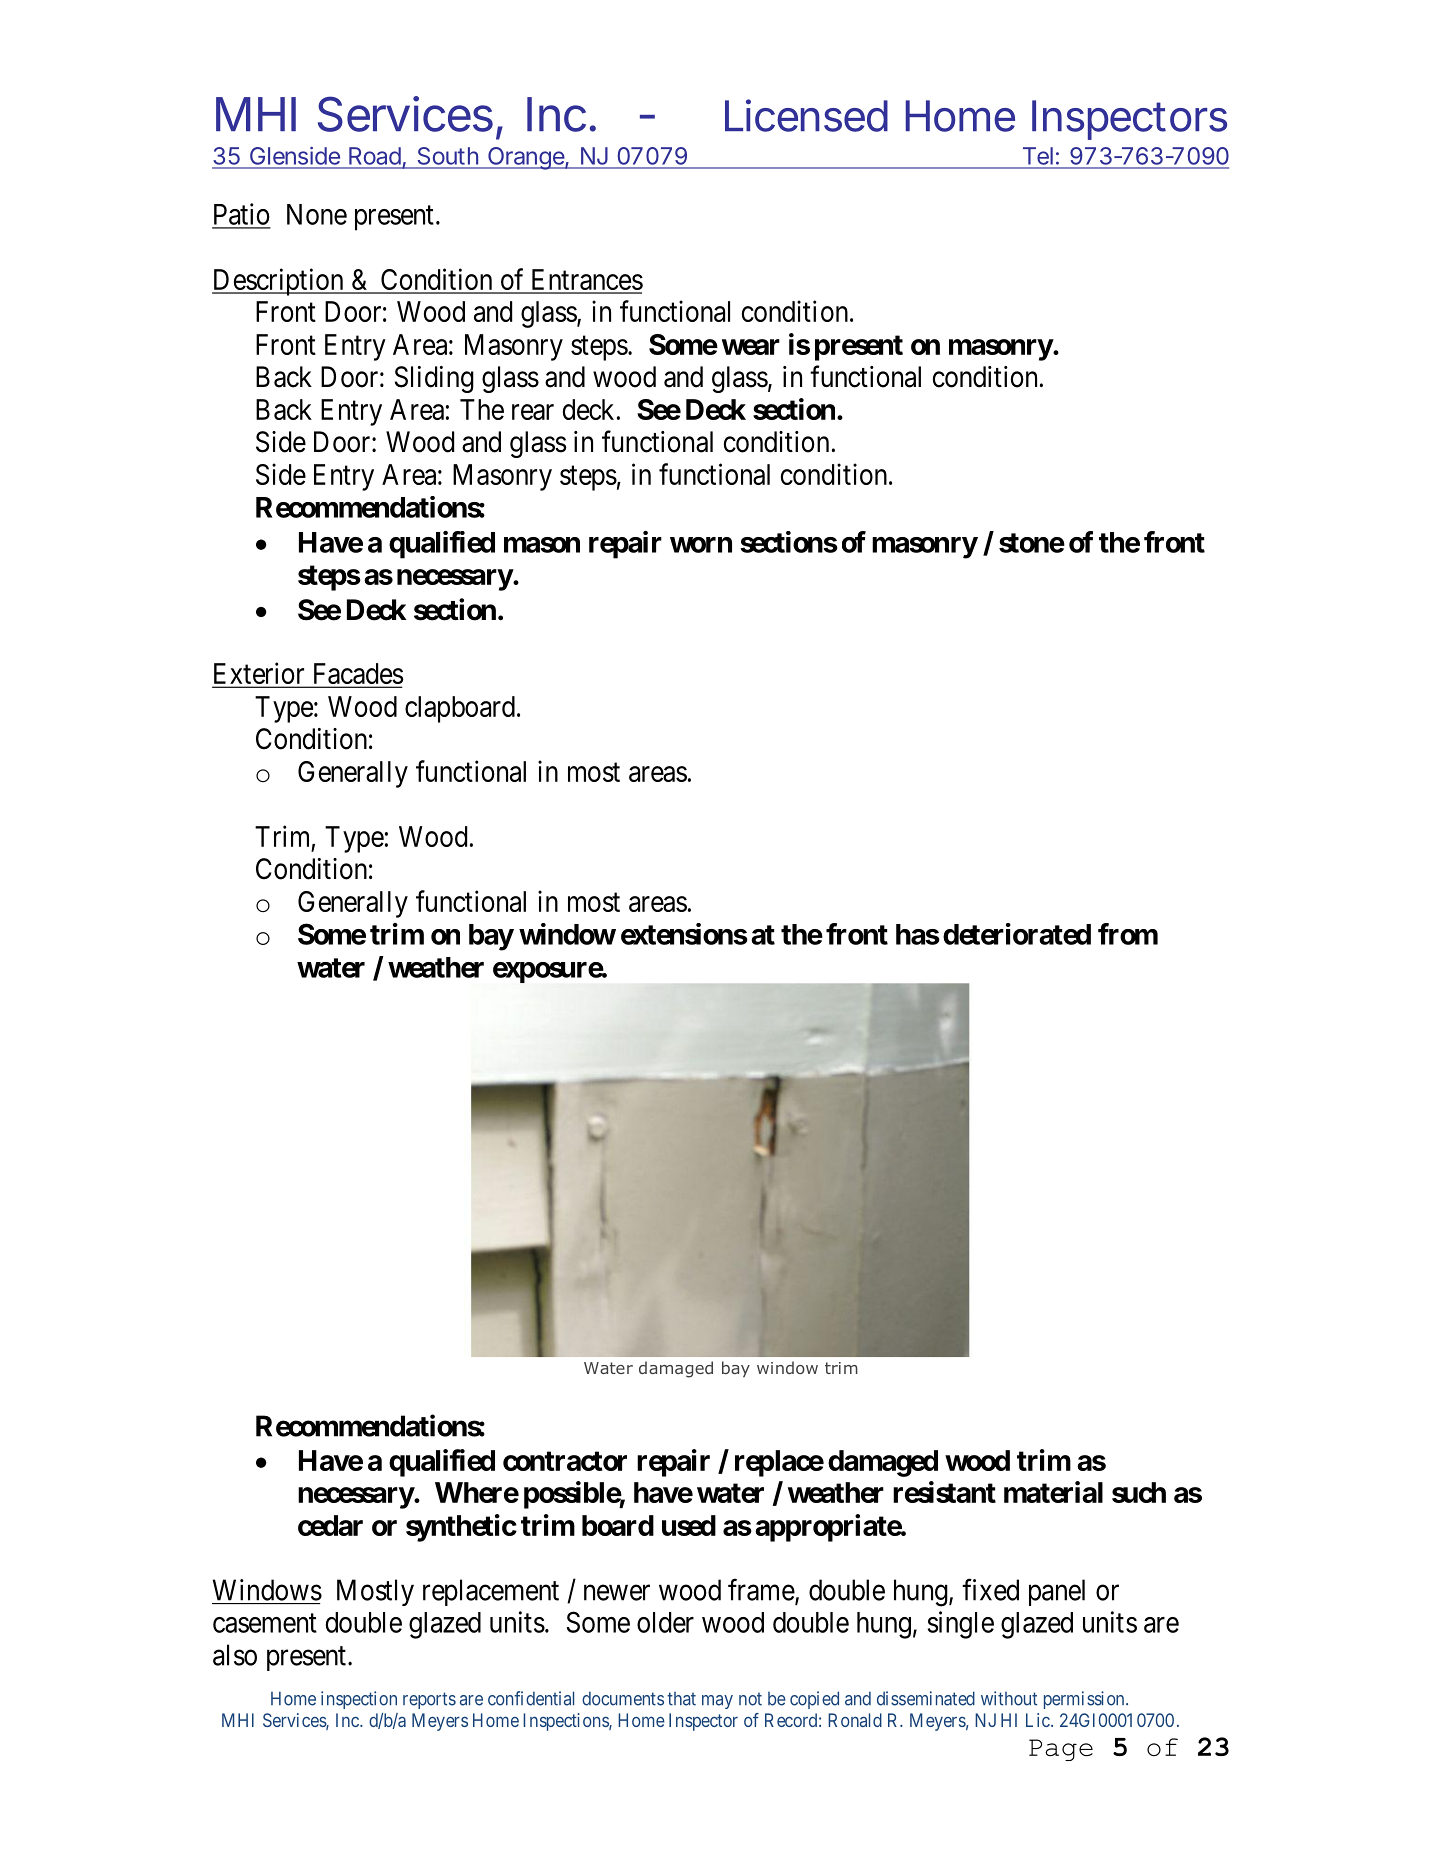  What do you see at coordinates (565, 1461) in the page?
I see `contractor` at bounding box center [565, 1461].
